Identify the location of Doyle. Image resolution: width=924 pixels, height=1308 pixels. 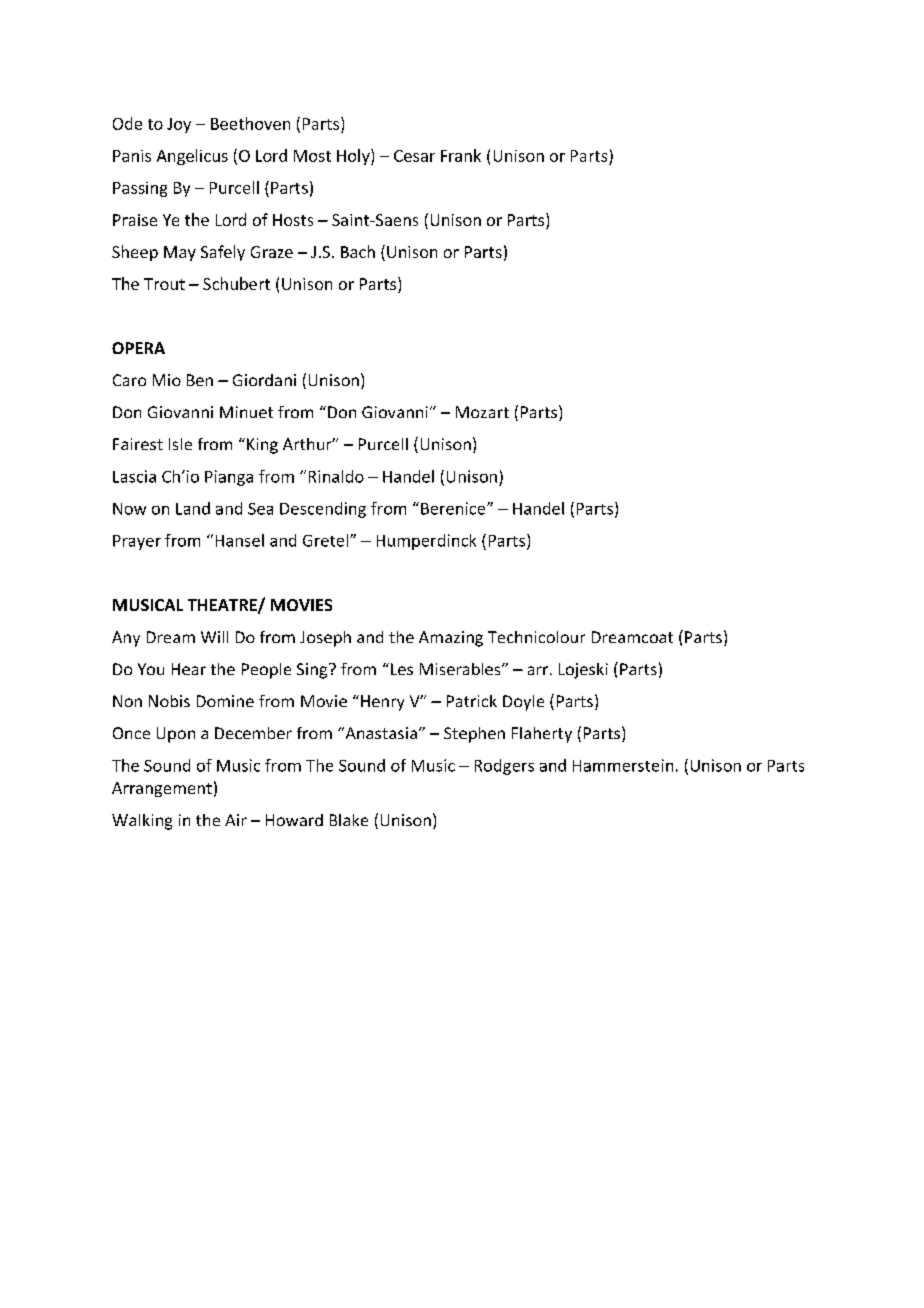
(523, 703).
